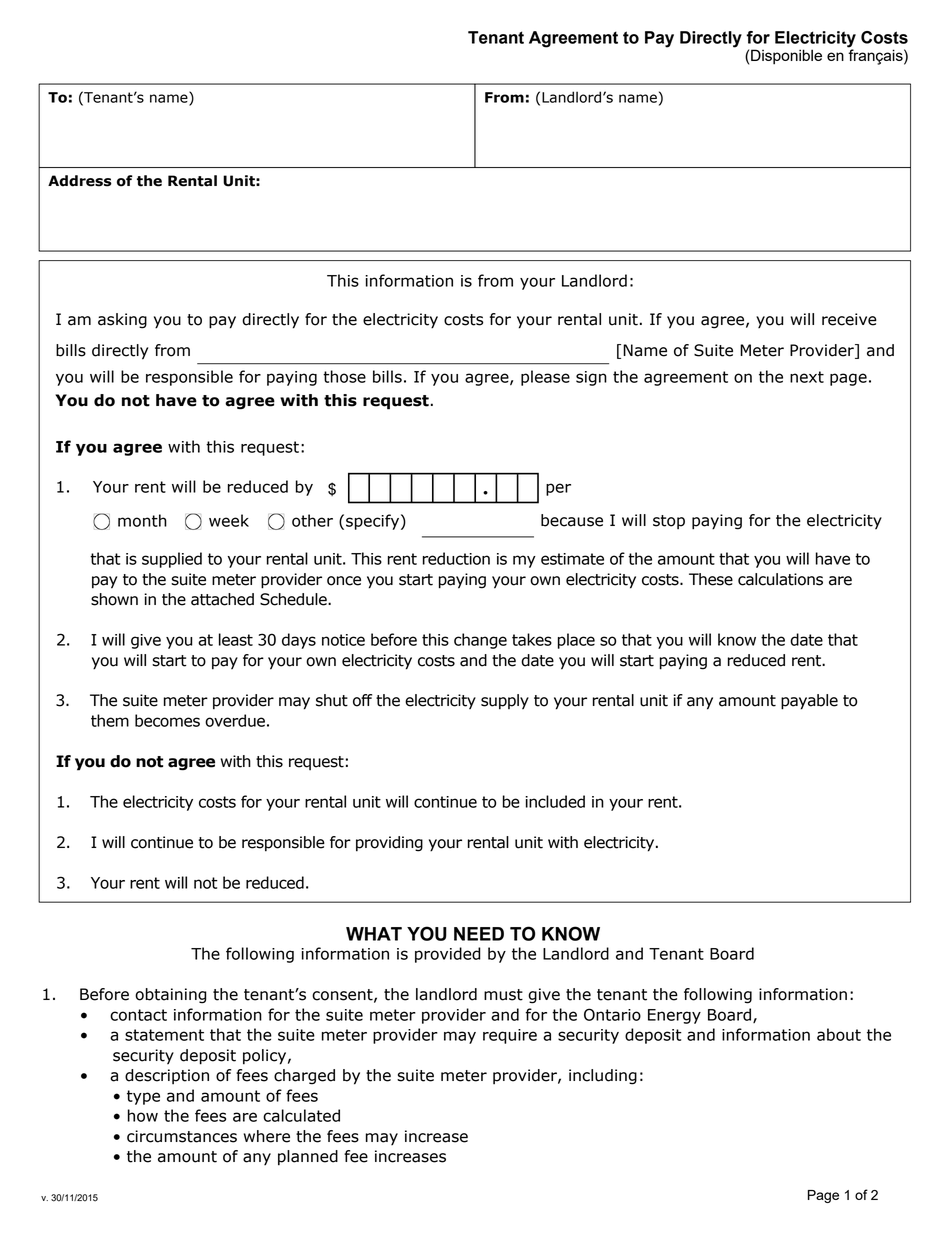  What do you see at coordinates (555, 801) in the image?
I see `included` at bounding box center [555, 801].
